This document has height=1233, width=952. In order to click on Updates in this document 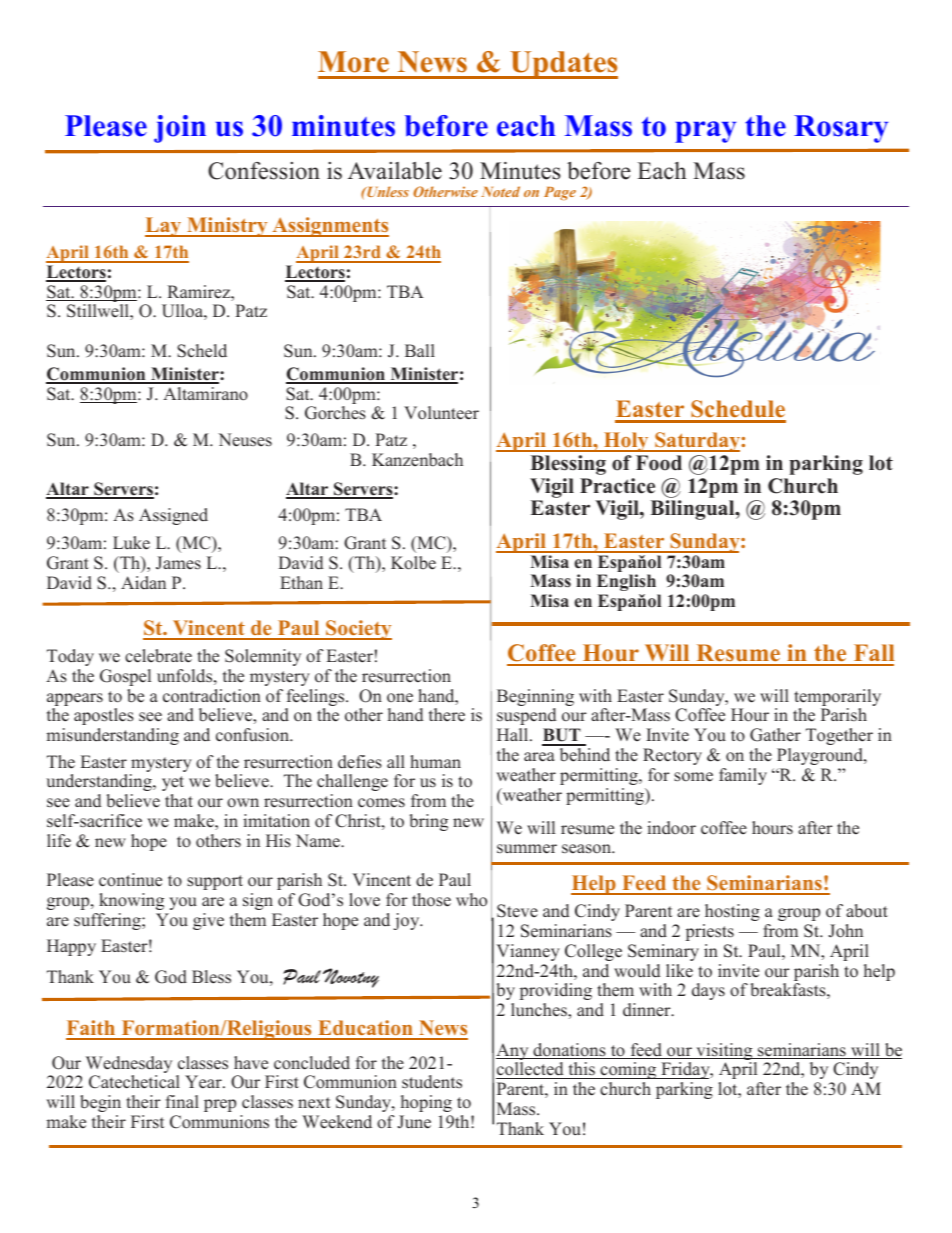, I will do `click(563, 65)`.
